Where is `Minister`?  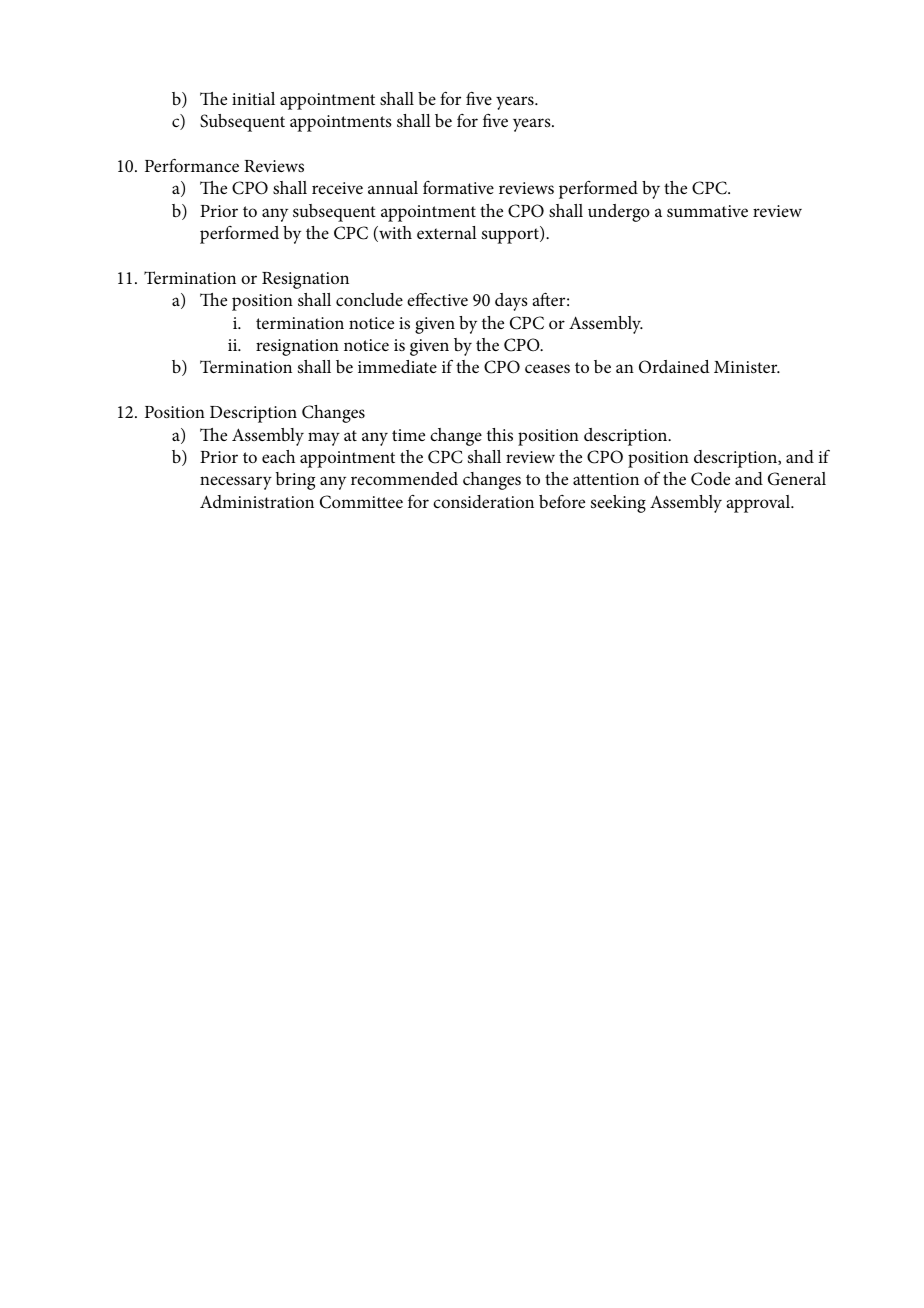 Minister is located at coordinates (747, 367).
